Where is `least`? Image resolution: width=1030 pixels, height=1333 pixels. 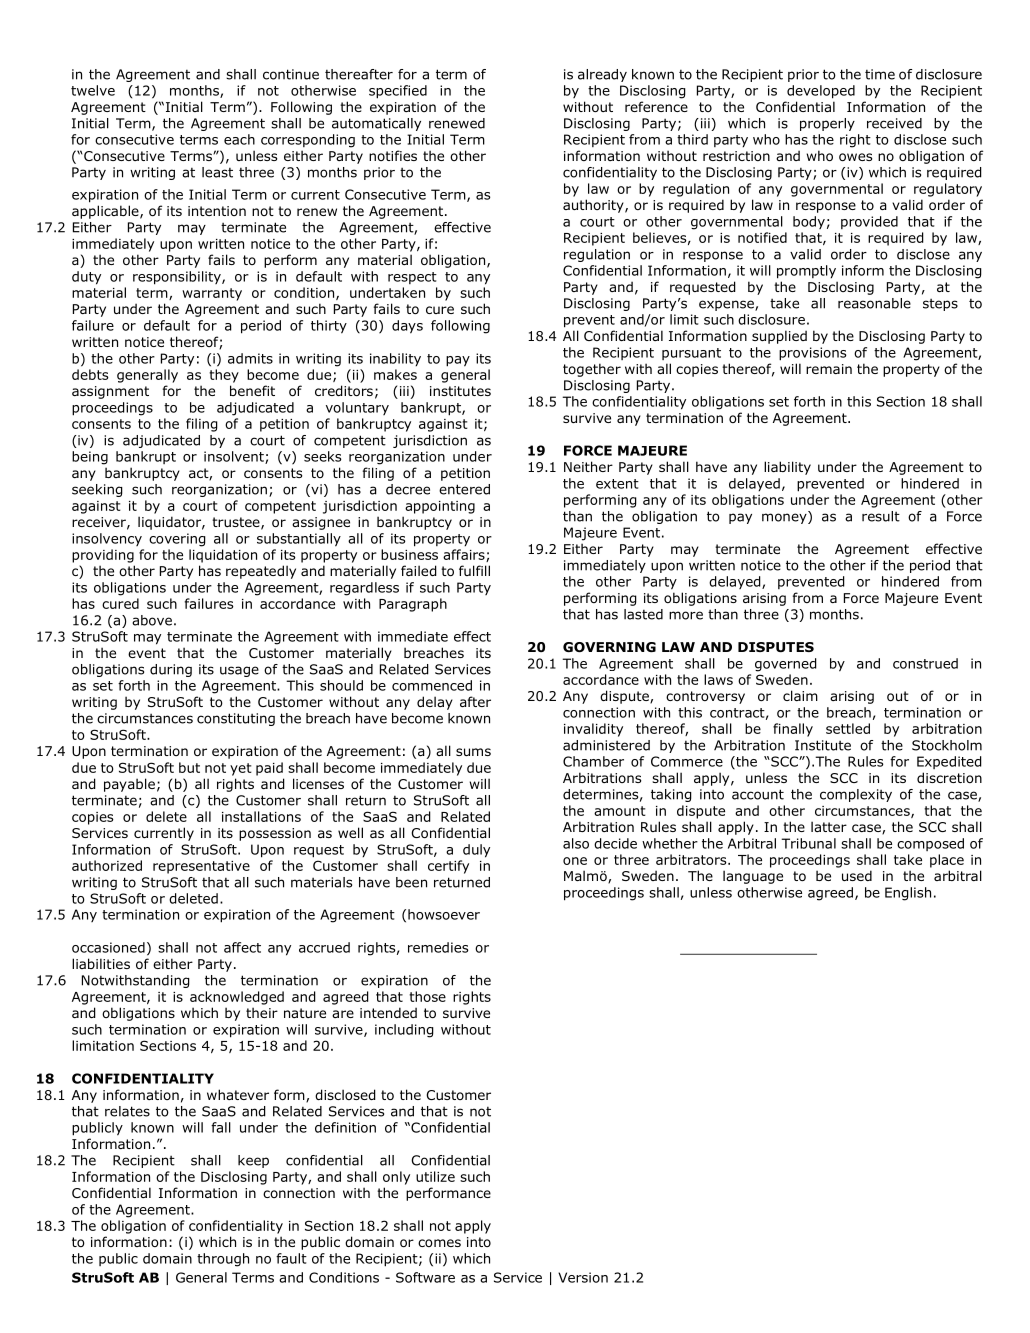
least is located at coordinates (217, 172).
